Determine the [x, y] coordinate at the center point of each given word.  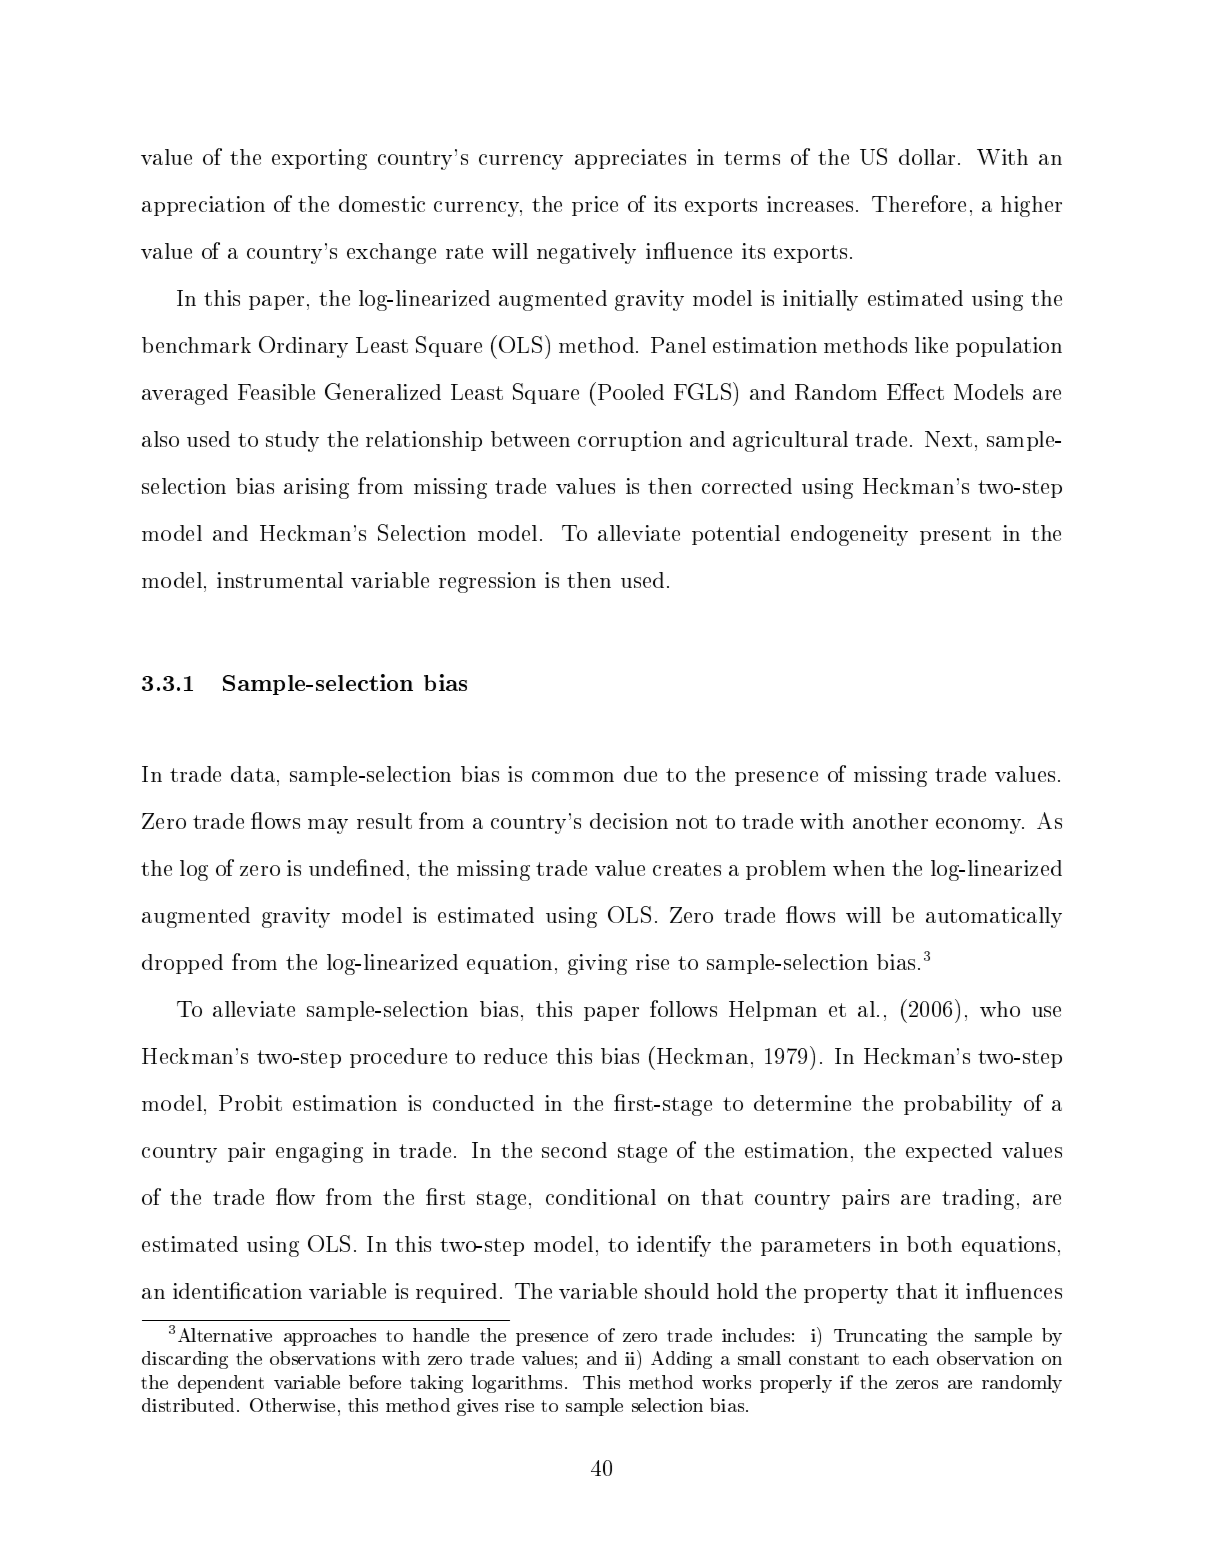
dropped [182, 964]
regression [487, 582]
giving [597, 964]
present [955, 536]
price [595, 206]
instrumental [280, 580]
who [1000, 1009]
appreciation [203, 206]
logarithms [517, 1384]
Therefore [919, 203]
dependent [221, 1384]
